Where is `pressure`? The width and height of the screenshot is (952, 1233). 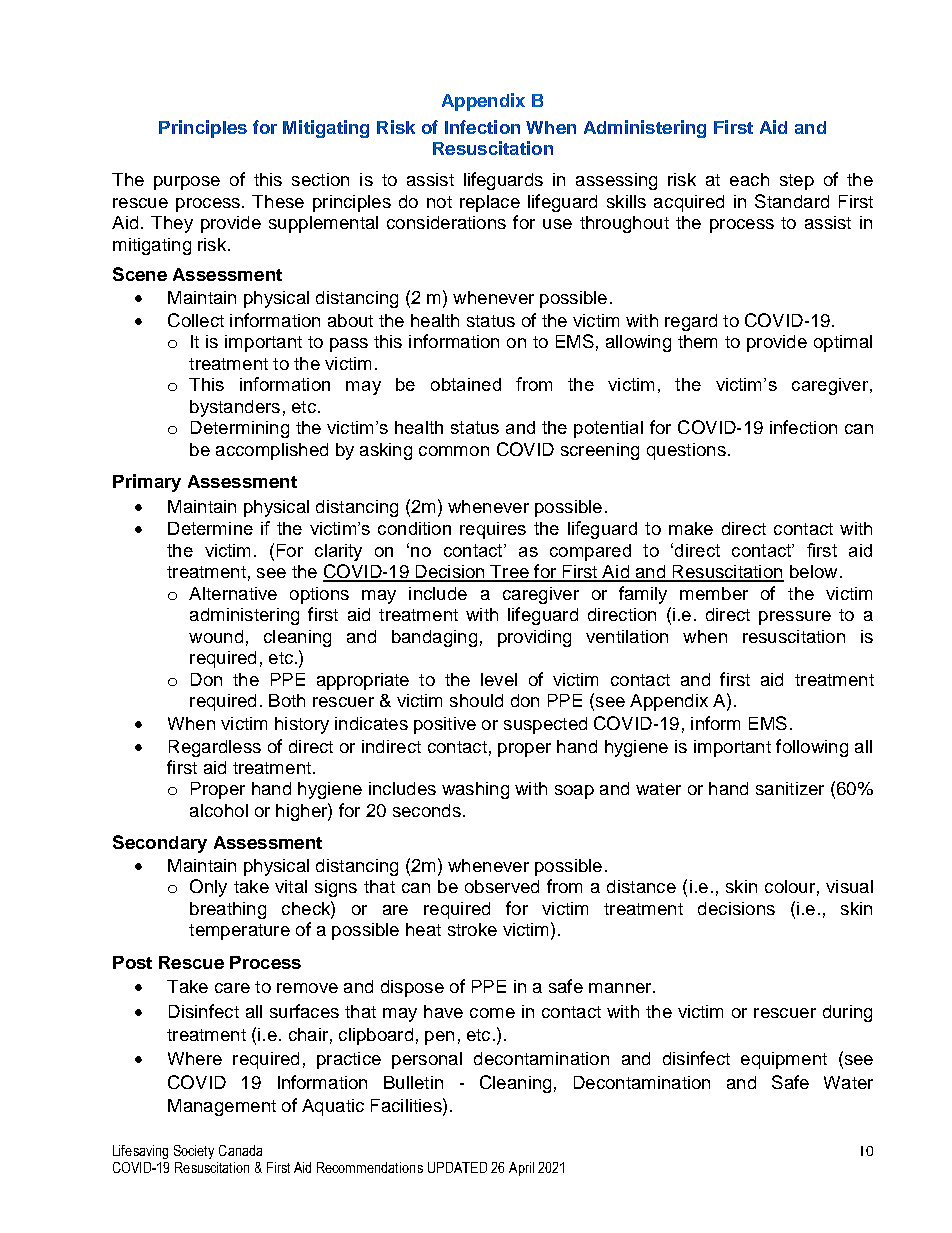 pressure is located at coordinates (795, 618).
